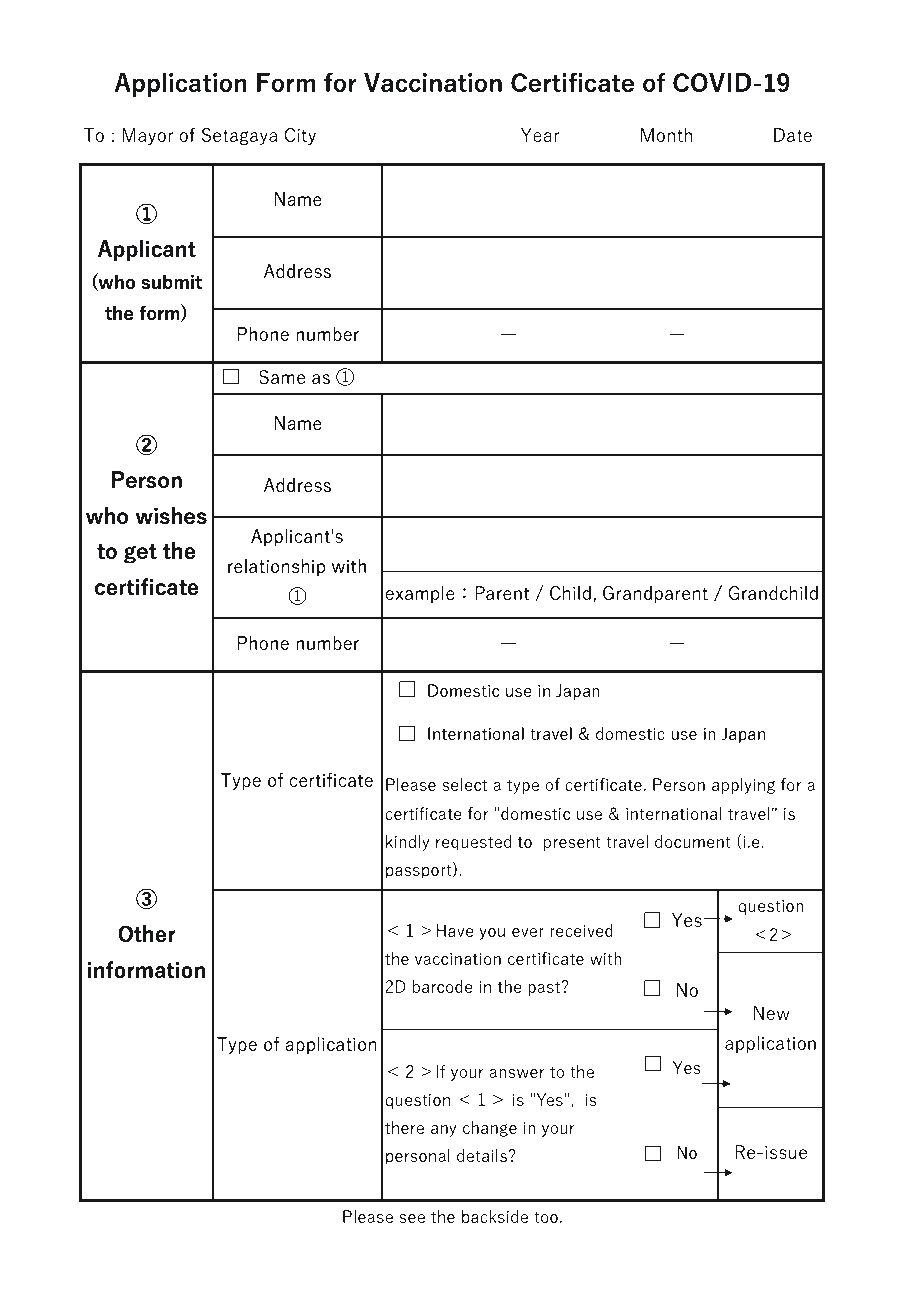 The height and width of the image is (1308, 924). I want to click on Mayor, so click(147, 136).
